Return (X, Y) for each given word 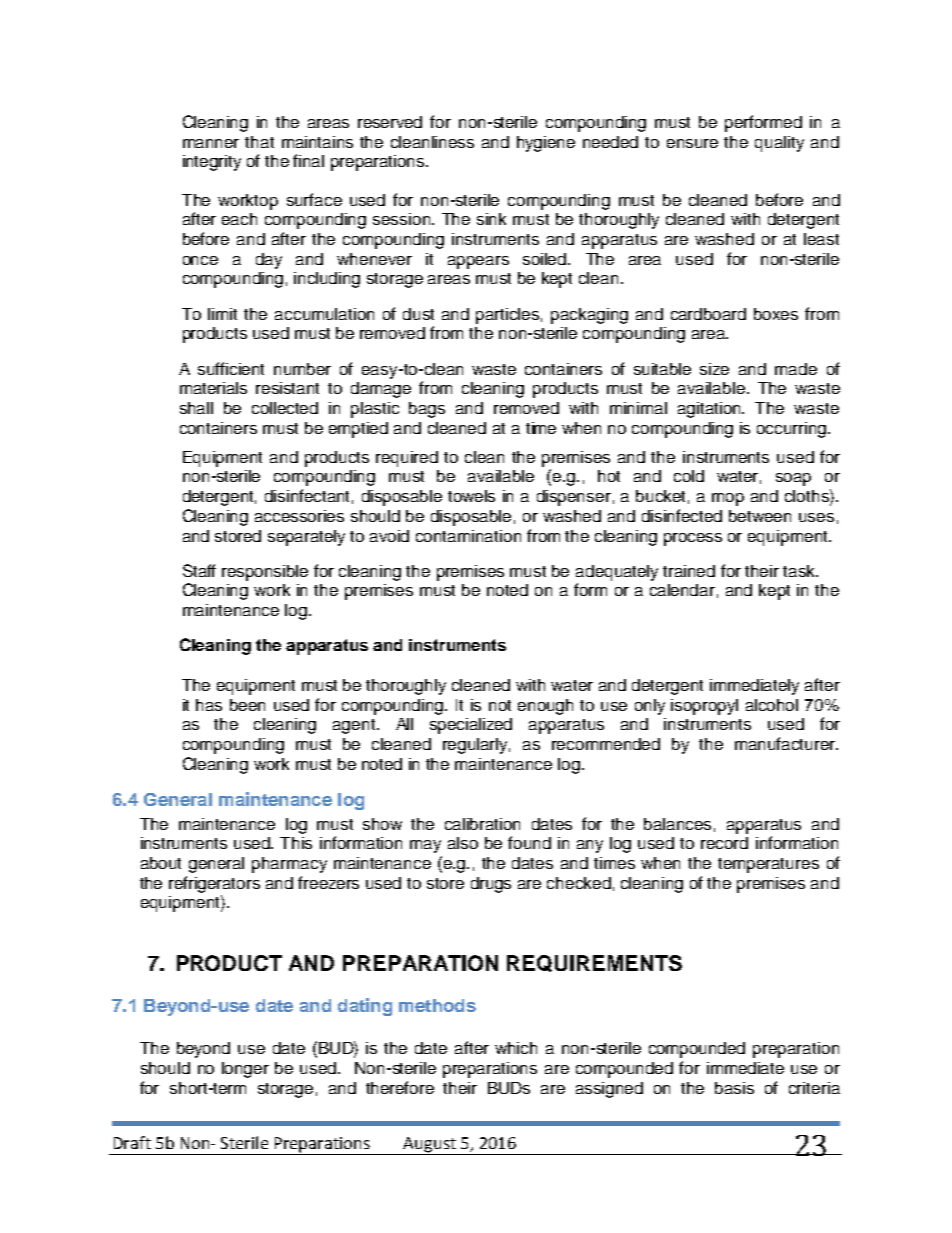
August (430, 1146)
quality (779, 144)
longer (245, 1070)
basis (734, 1088)
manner (211, 143)
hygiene (546, 144)
